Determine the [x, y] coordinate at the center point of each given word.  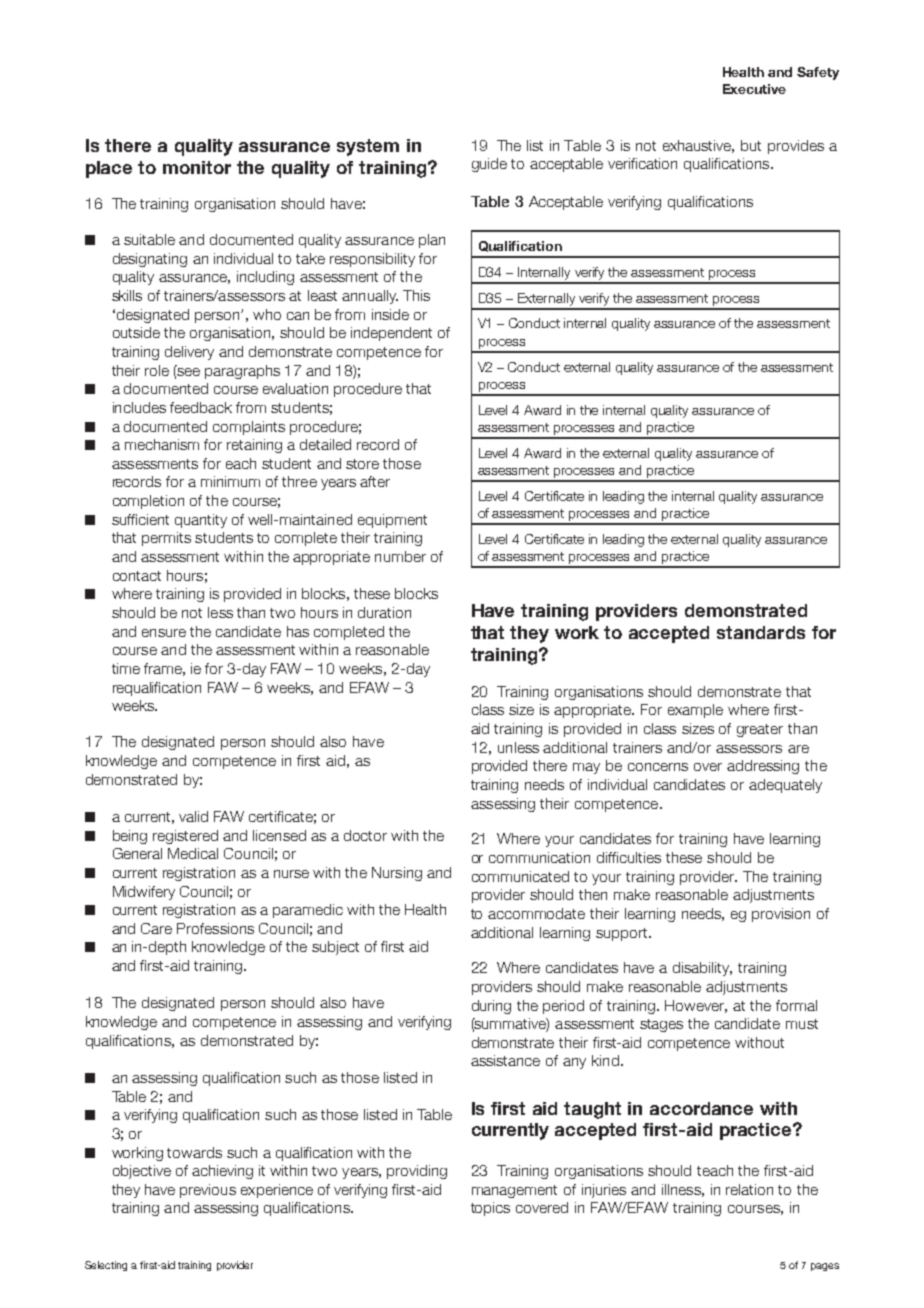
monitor [197, 167]
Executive [754, 89]
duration [384, 612]
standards [761, 632]
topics [490, 1209]
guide [489, 165]
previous [208, 1191]
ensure [164, 633]
